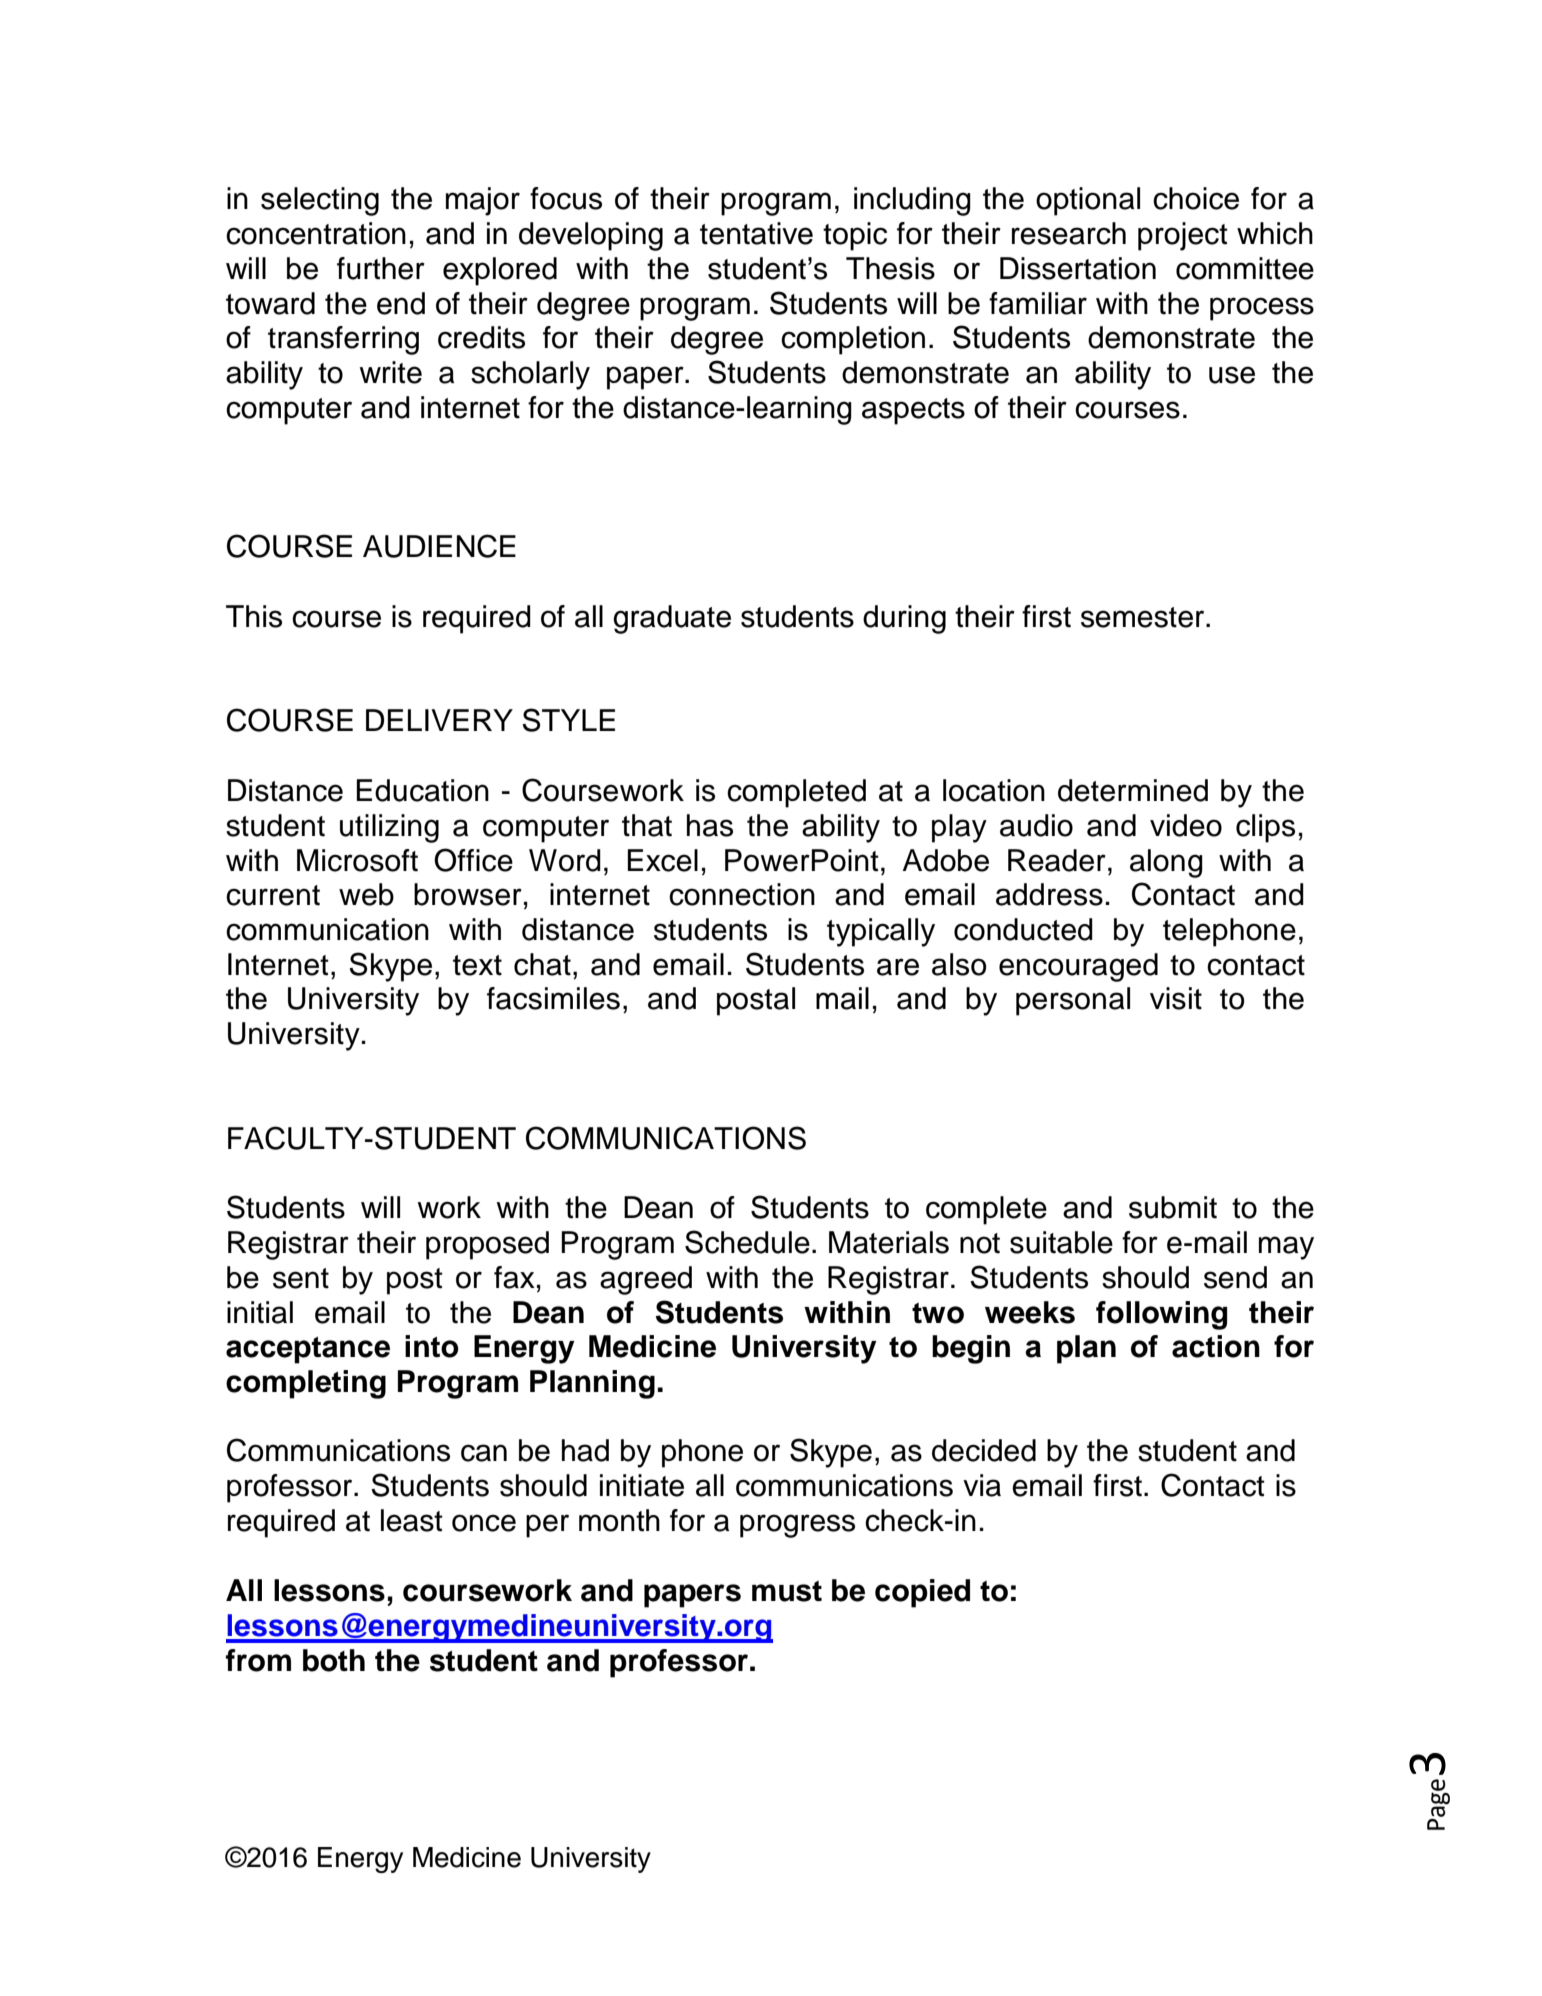 The width and height of the screenshot is (1542, 1996). I want to click on both, so click(334, 1660).
